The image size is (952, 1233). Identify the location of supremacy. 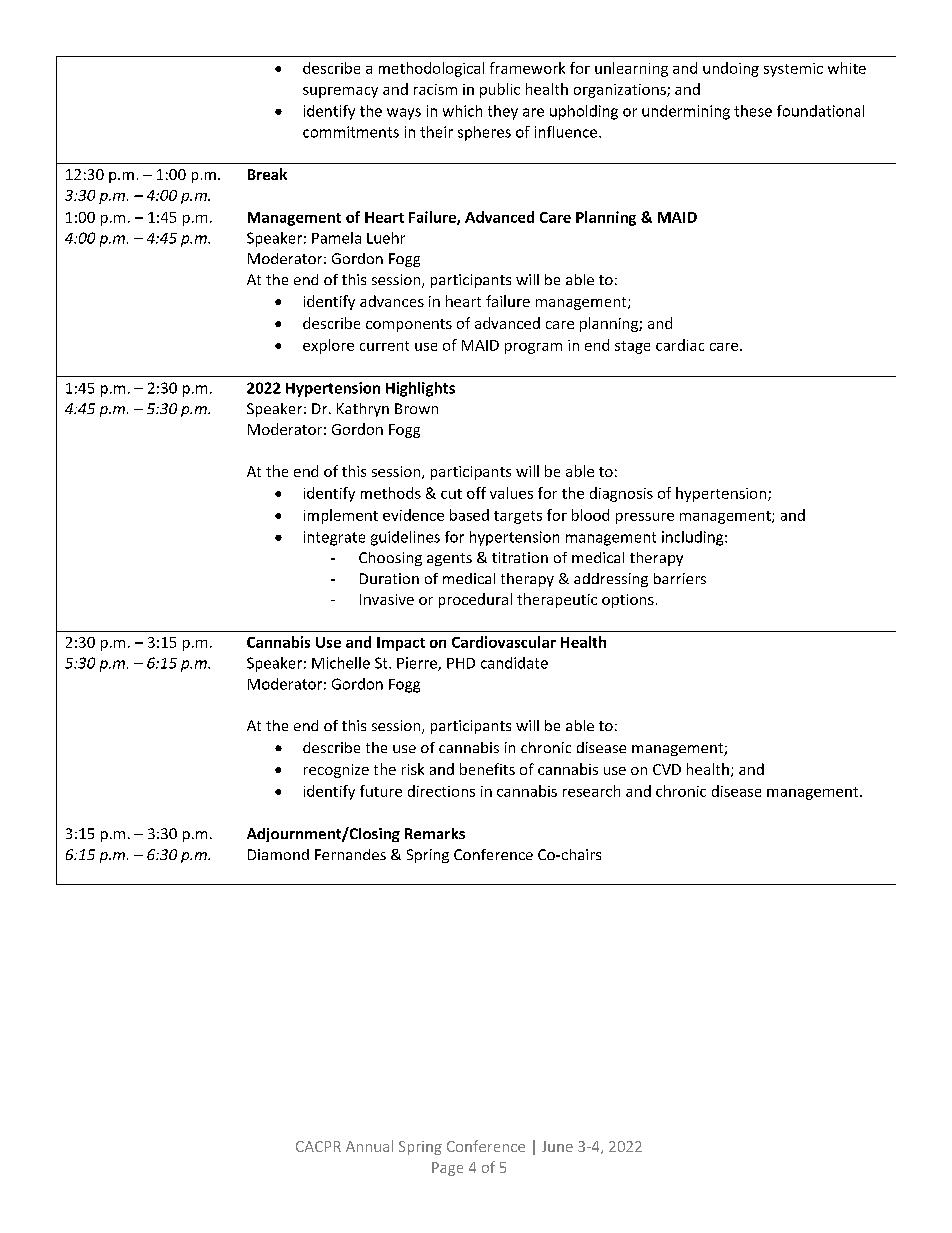
(340, 92).
